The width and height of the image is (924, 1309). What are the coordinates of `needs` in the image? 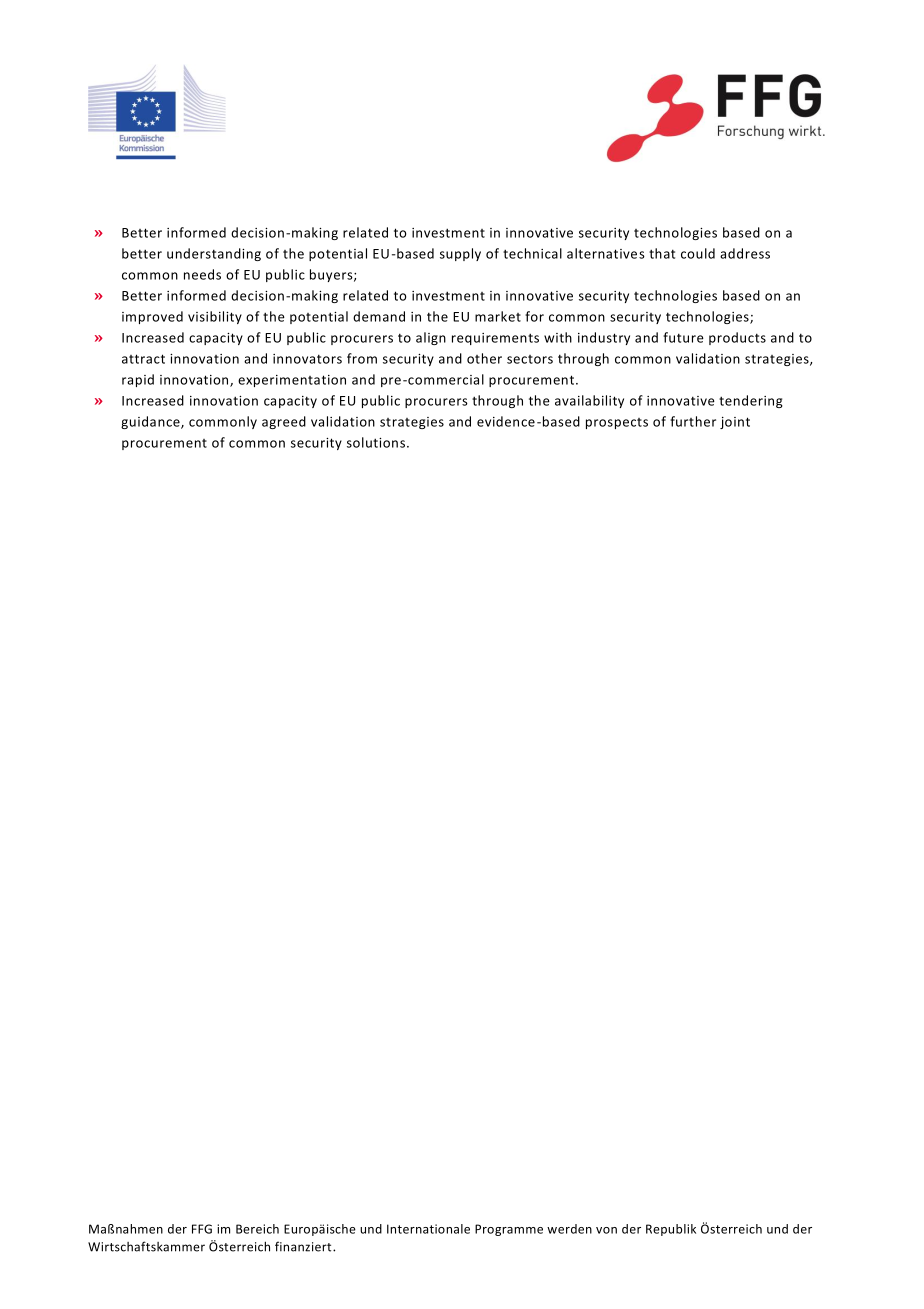 It's located at (202, 274).
